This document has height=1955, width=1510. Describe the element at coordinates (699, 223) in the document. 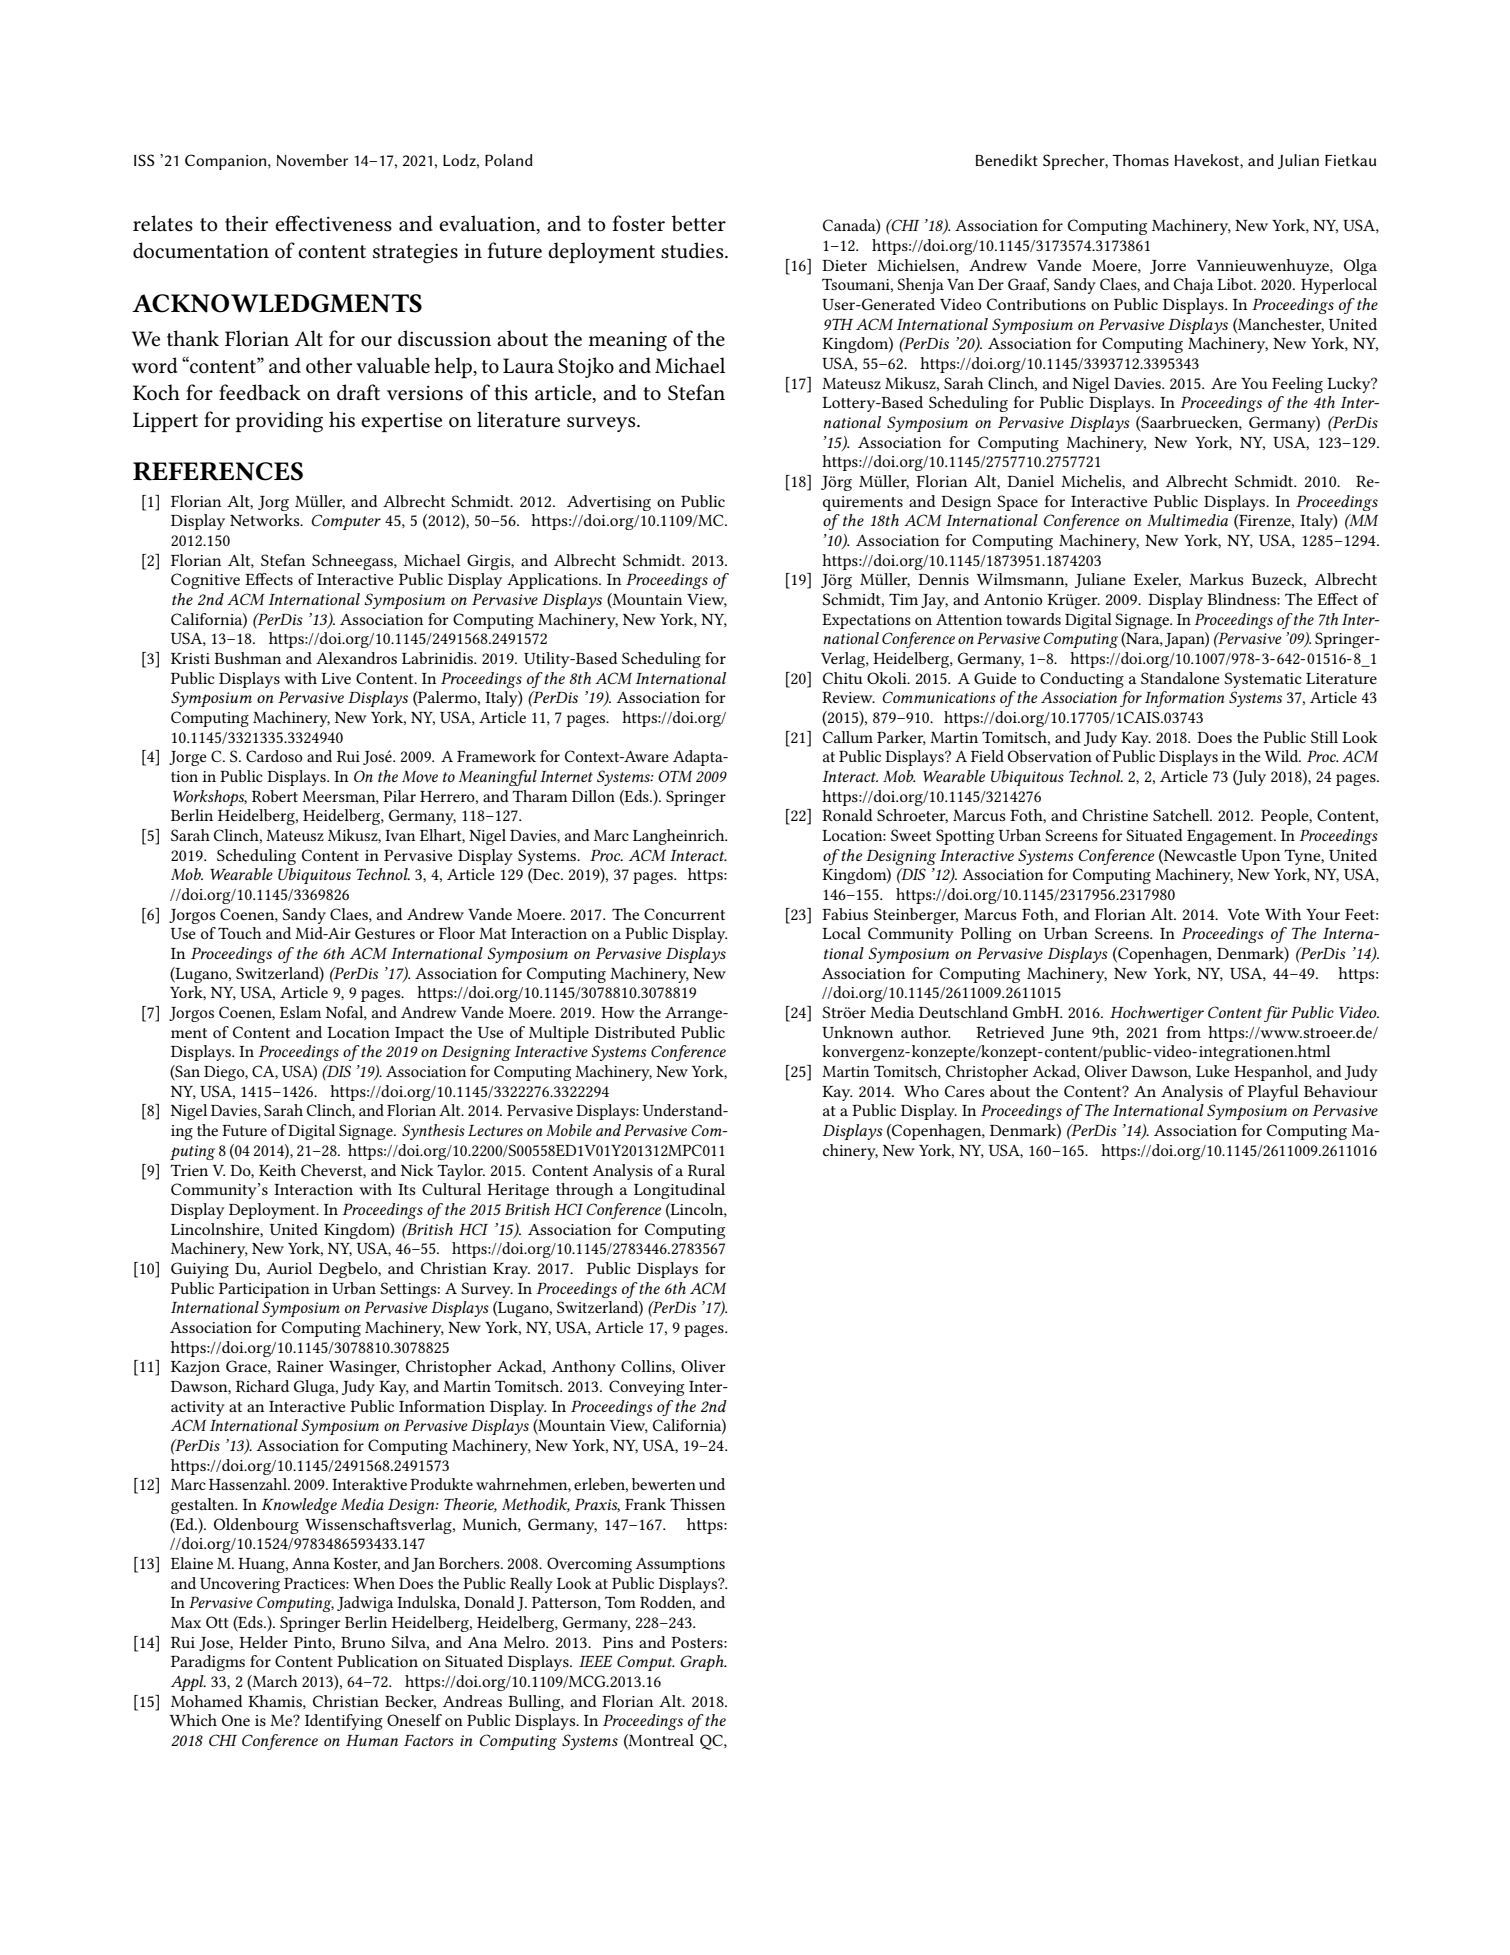

I see `better` at that location.
